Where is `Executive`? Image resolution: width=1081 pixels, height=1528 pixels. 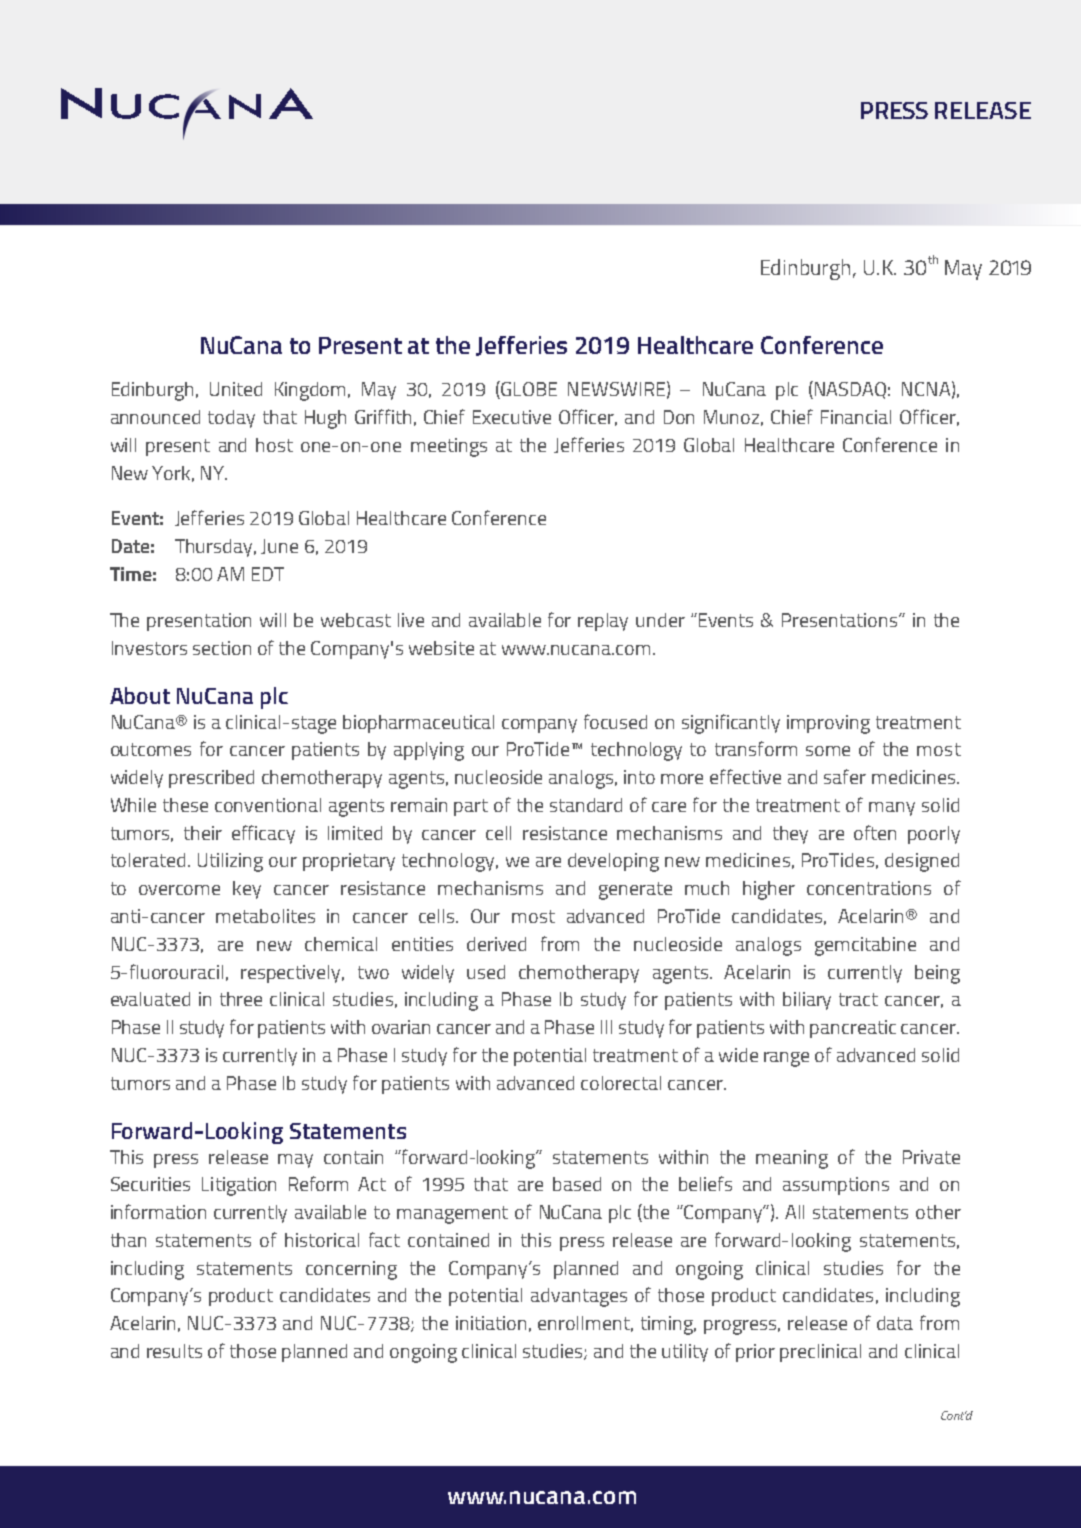
Executive is located at coordinates (512, 417).
